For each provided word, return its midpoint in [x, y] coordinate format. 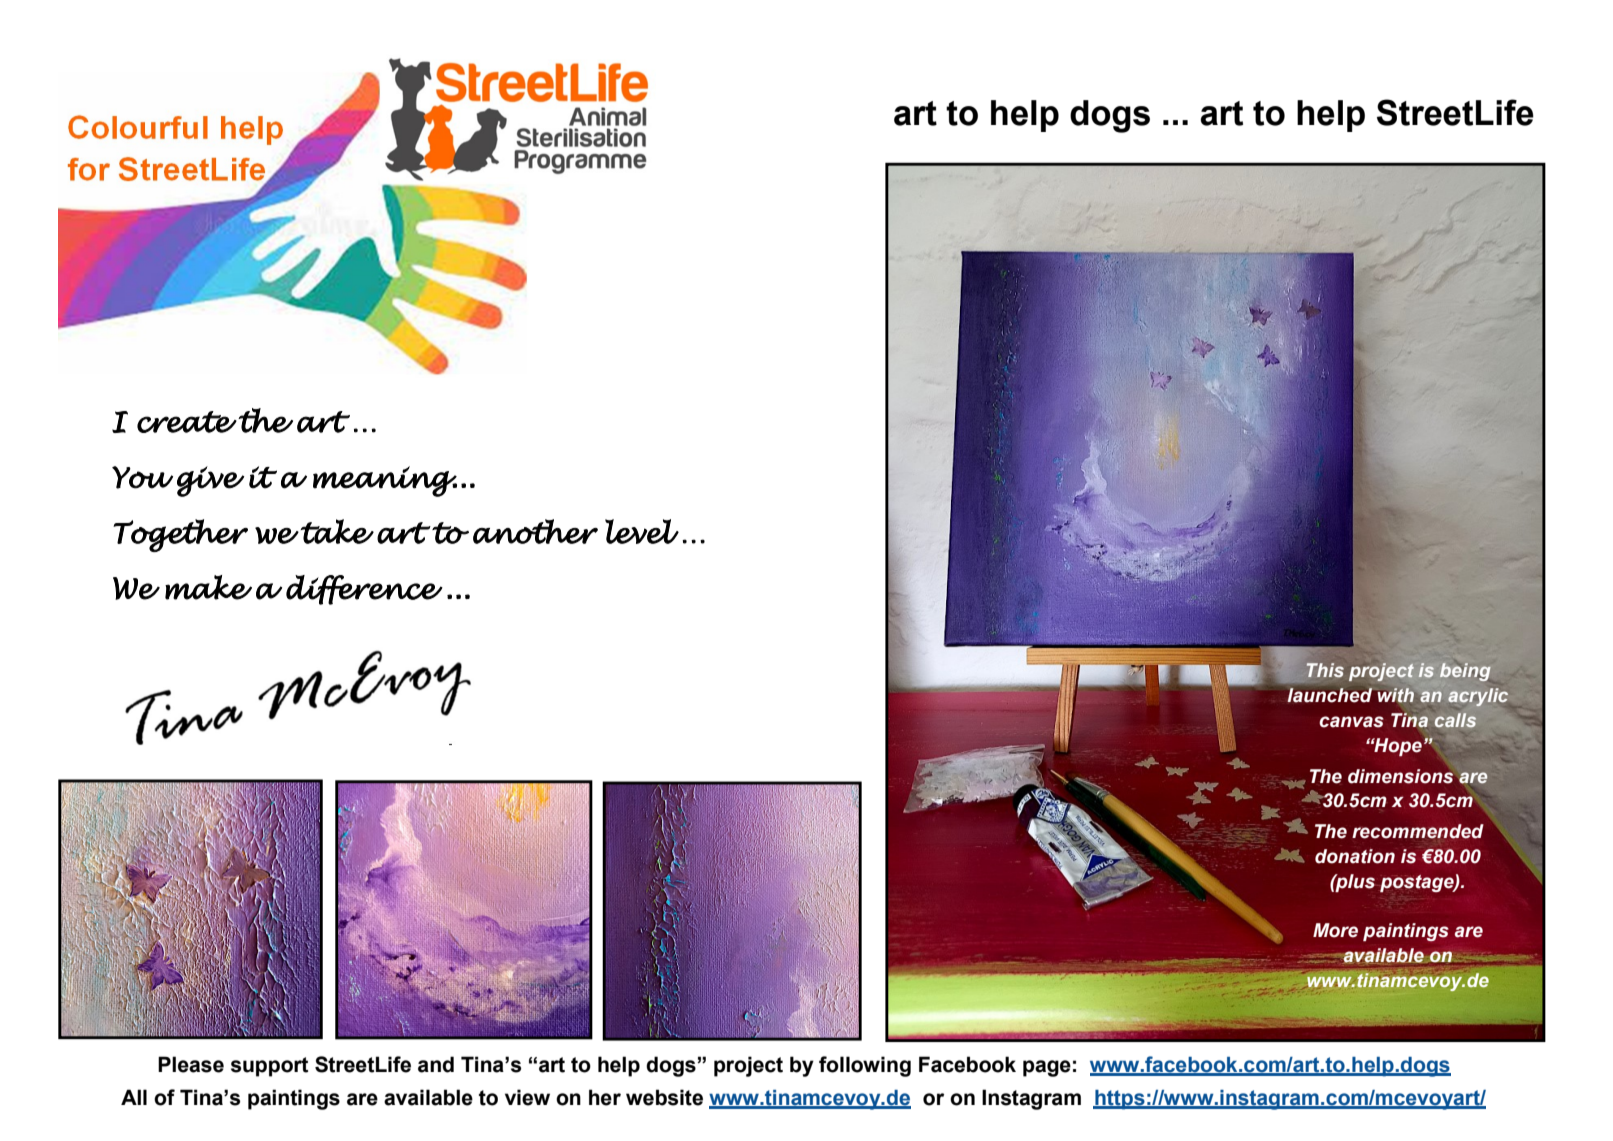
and [436, 1064]
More [1335, 930]
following [865, 1066]
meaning [385, 481]
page [1047, 1068]
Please [191, 1064]
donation [1355, 856]
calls [1455, 720]
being [1465, 672]
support [269, 1067]
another [535, 531]
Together [180, 535]
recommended [1418, 831]
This [1325, 670]
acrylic [1479, 697]
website [664, 1097]
